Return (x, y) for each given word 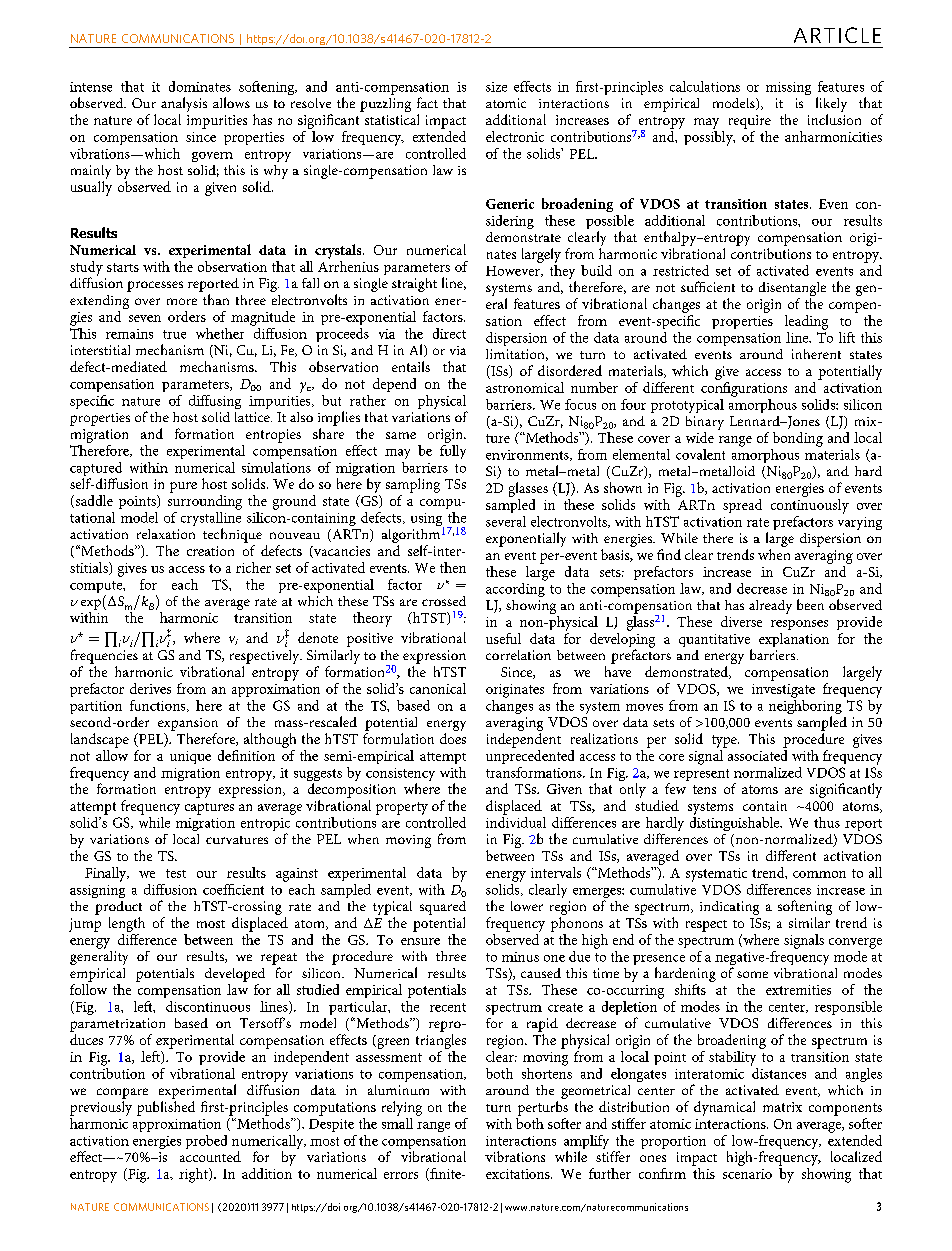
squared (443, 908)
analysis (184, 106)
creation (210, 551)
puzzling (385, 105)
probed (206, 1142)
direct (449, 333)
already (770, 607)
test (176, 873)
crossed (444, 601)
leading (806, 322)
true (174, 334)
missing (788, 88)
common (819, 874)
